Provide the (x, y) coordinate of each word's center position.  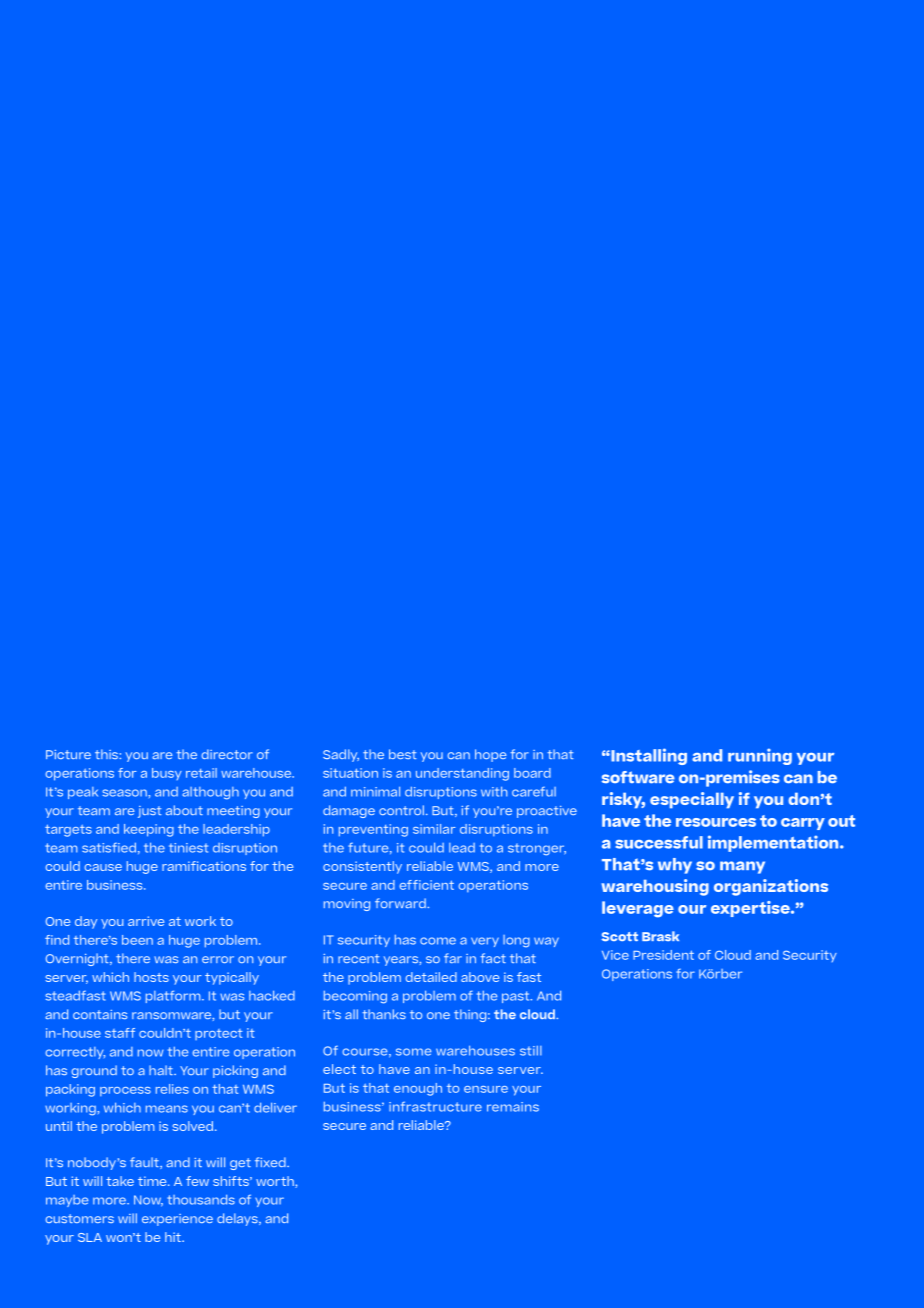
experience (177, 1220)
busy (167, 774)
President (663, 955)
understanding (462, 774)
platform (174, 996)
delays (238, 1219)
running (760, 756)
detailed (431, 977)
